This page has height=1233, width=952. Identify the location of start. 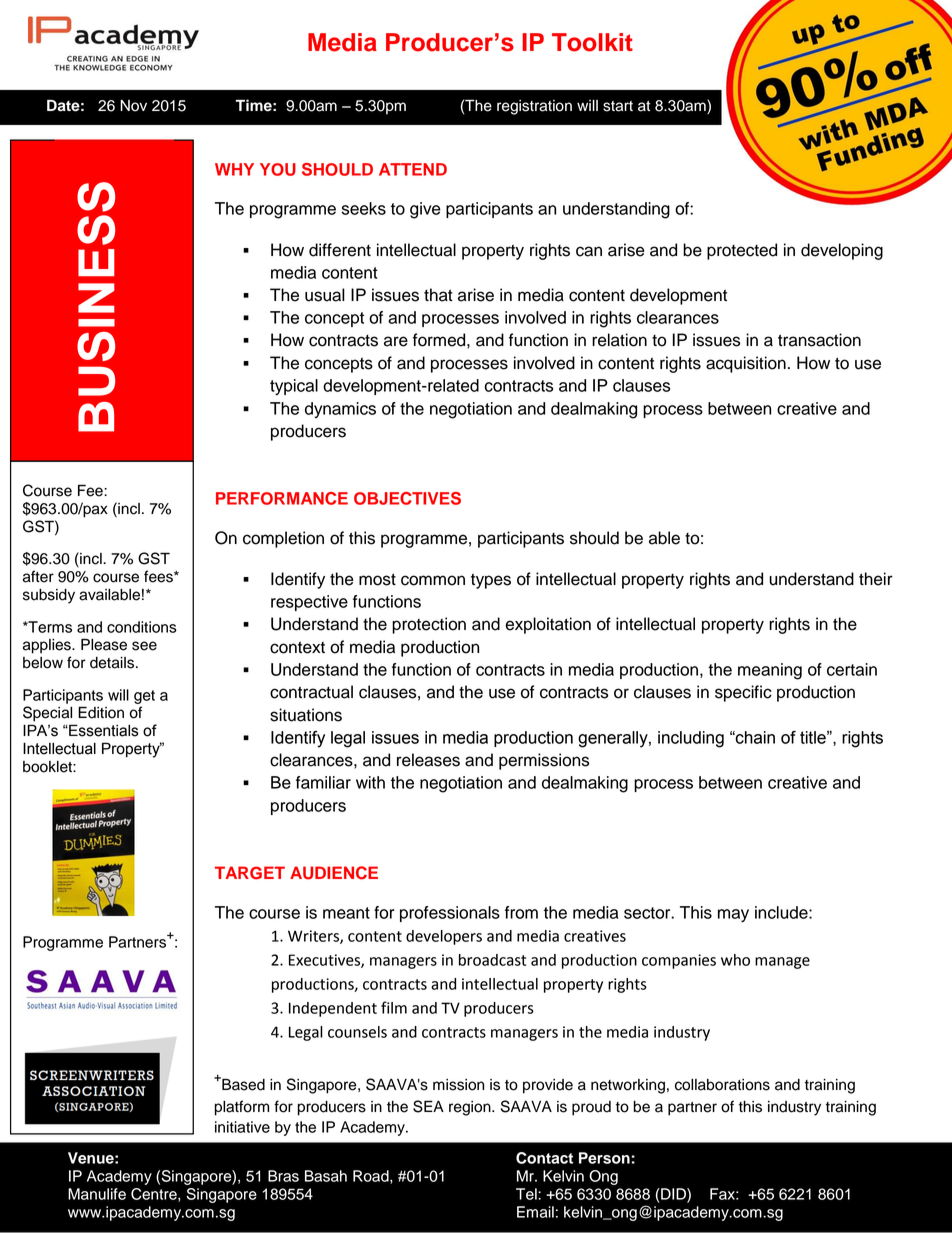
(618, 106).
